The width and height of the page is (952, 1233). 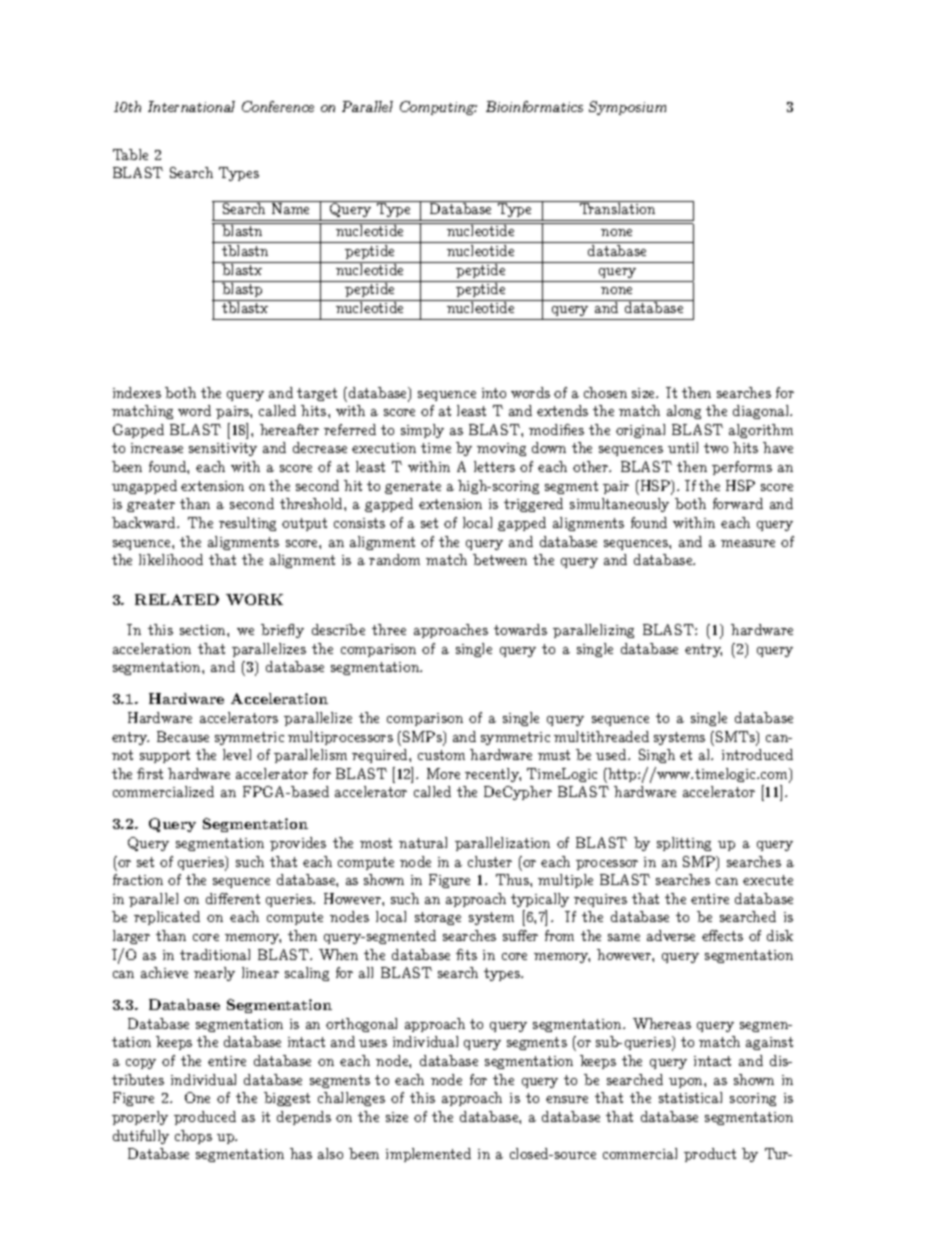 I want to click on two, so click(x=716, y=448).
